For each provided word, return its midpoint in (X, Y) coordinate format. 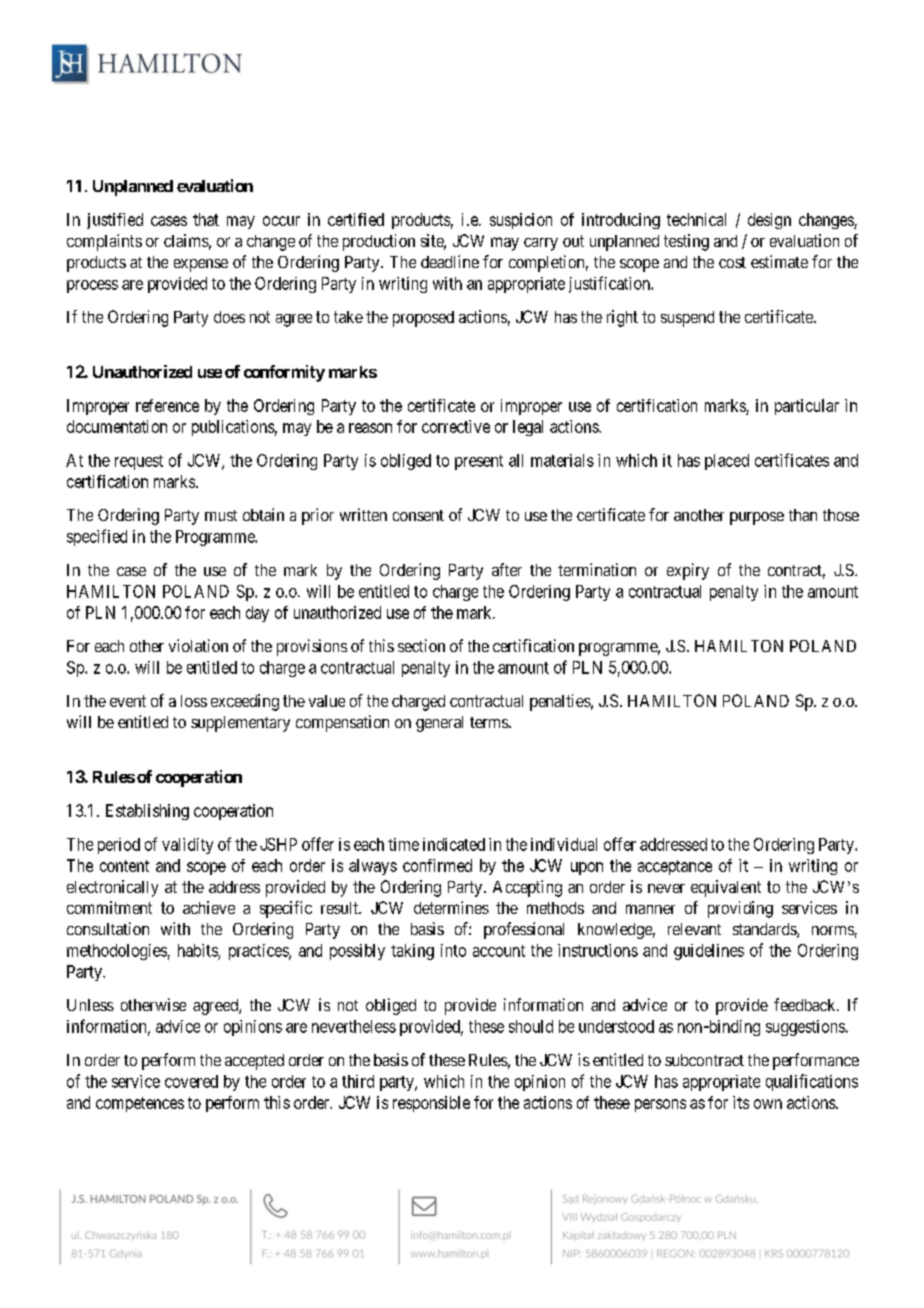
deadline (450, 261)
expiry (688, 571)
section (421, 645)
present (479, 462)
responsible (431, 1104)
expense (201, 265)
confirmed (437, 865)
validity (187, 846)
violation (198, 645)
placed (727, 462)
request (139, 462)
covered (191, 1081)
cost (732, 262)
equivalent (726, 888)
